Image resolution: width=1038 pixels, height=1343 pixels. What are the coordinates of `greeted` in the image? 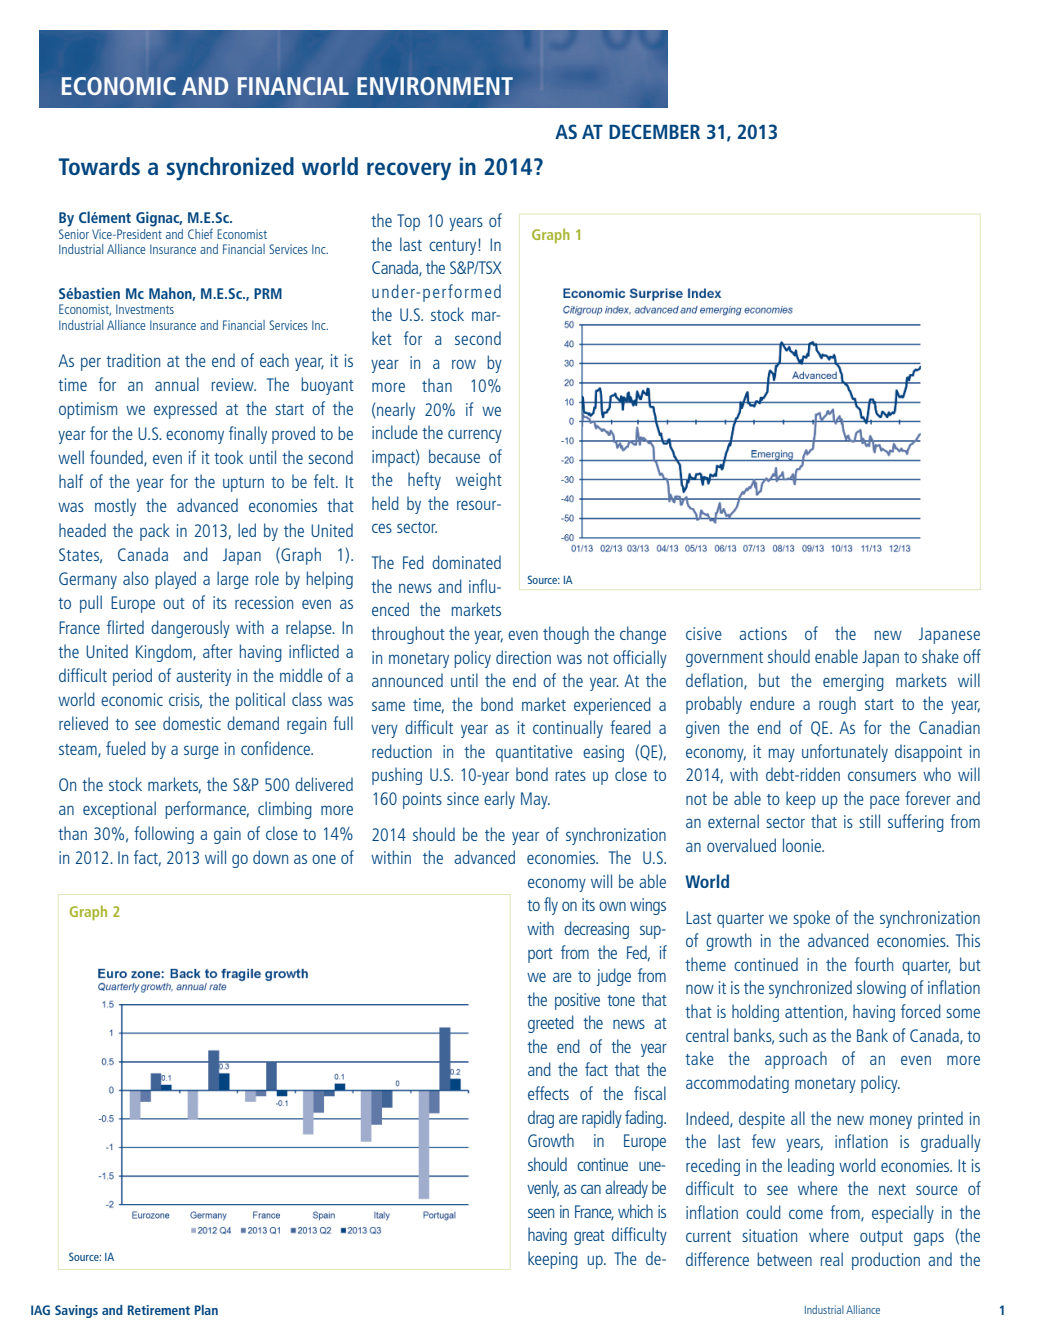 It's located at (551, 1024).
